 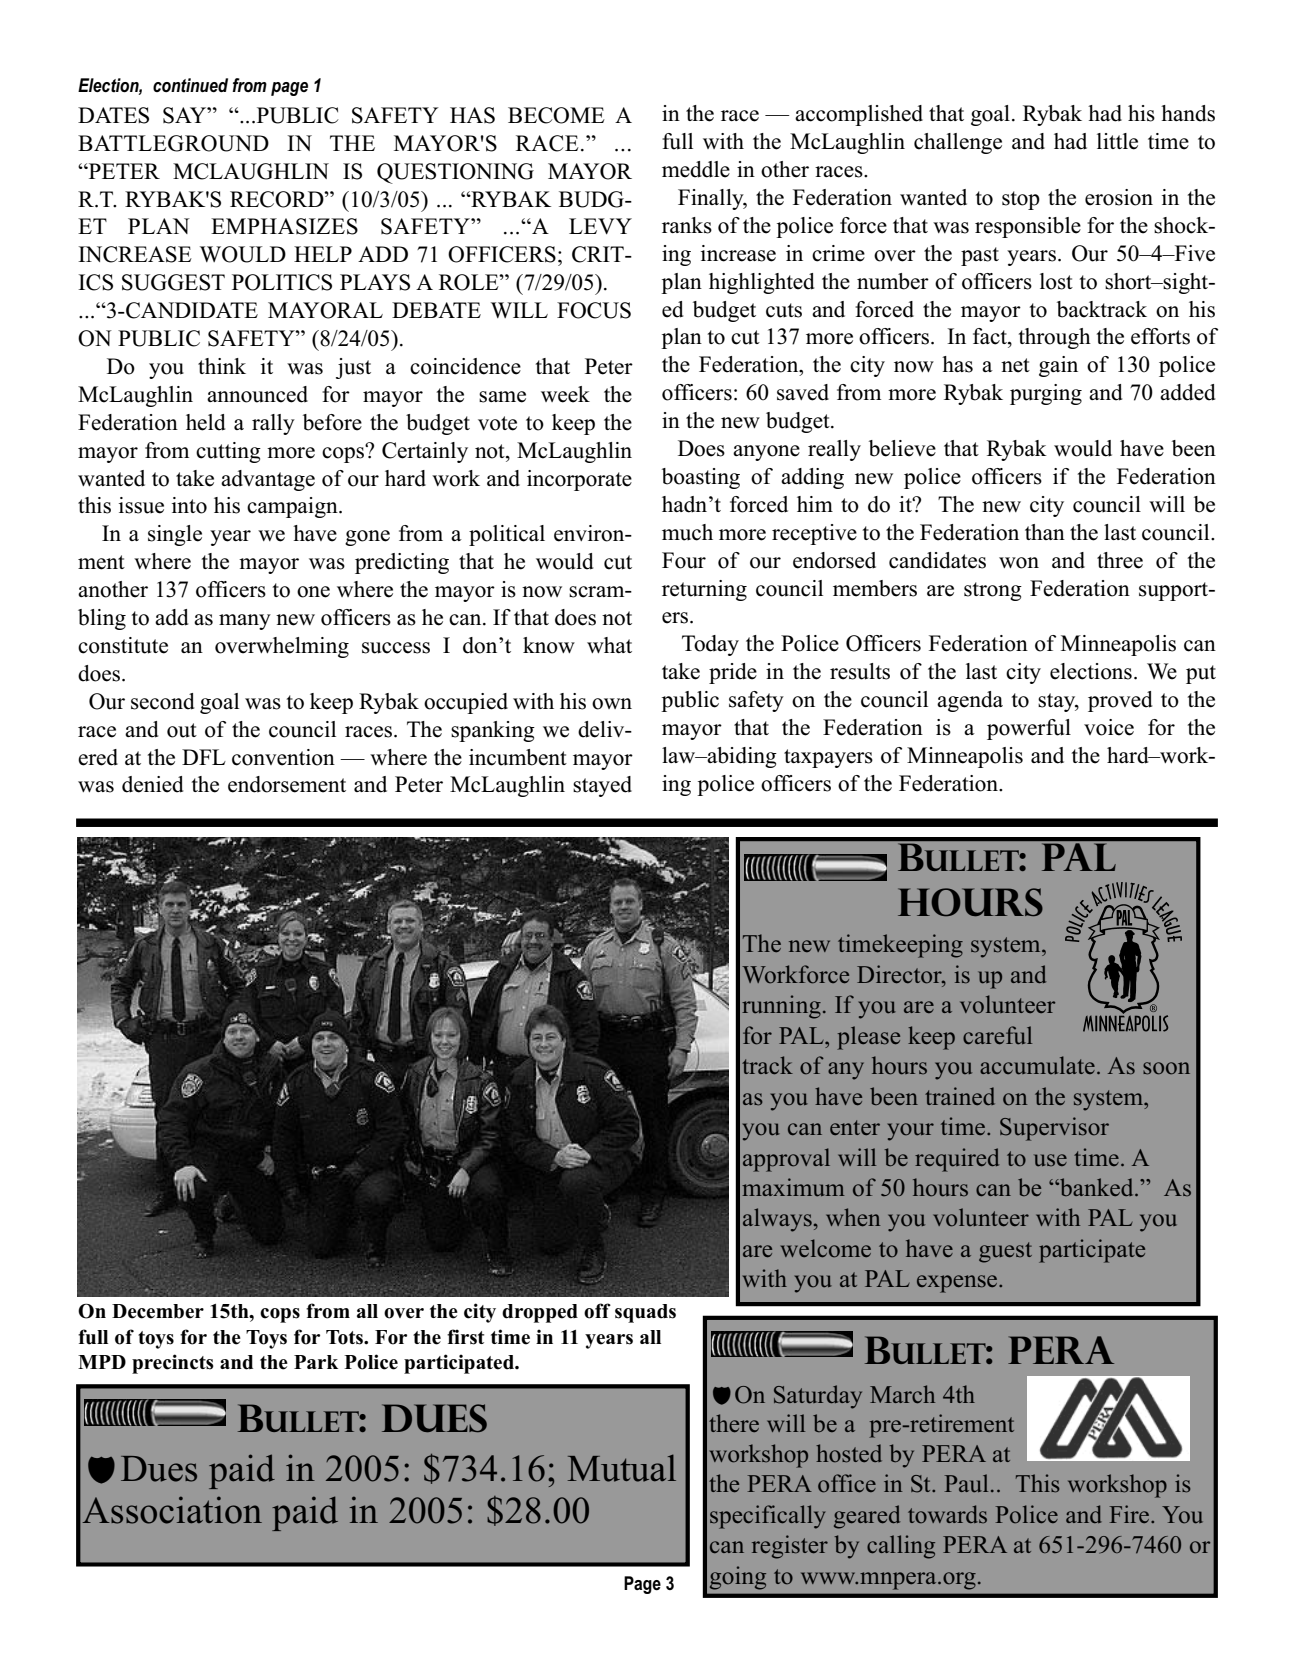 What do you see at coordinates (1005, 1252) in the page?
I see `guest` at bounding box center [1005, 1252].
